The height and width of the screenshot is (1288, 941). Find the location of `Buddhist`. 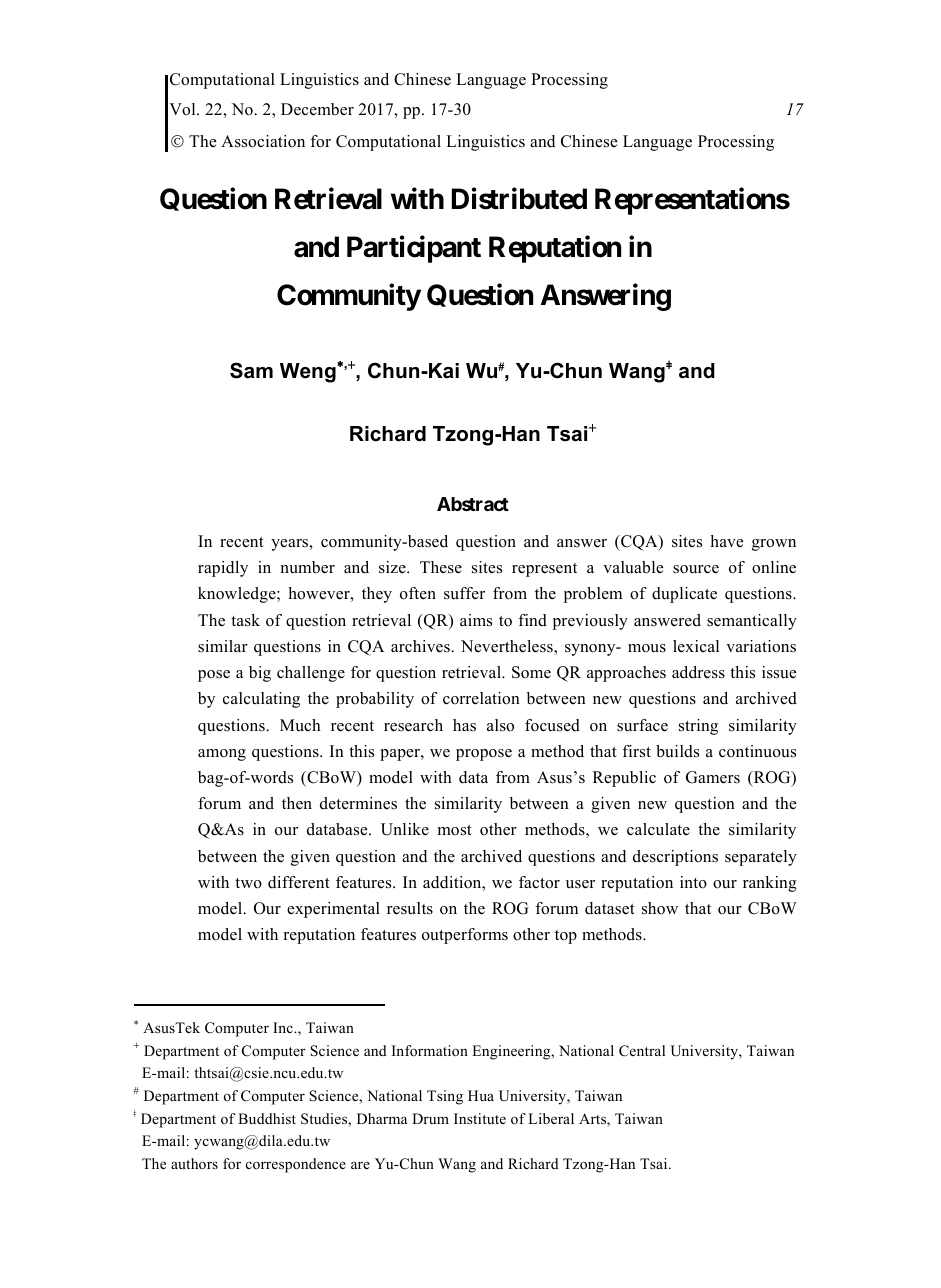

Buddhist is located at coordinates (267, 1118).
